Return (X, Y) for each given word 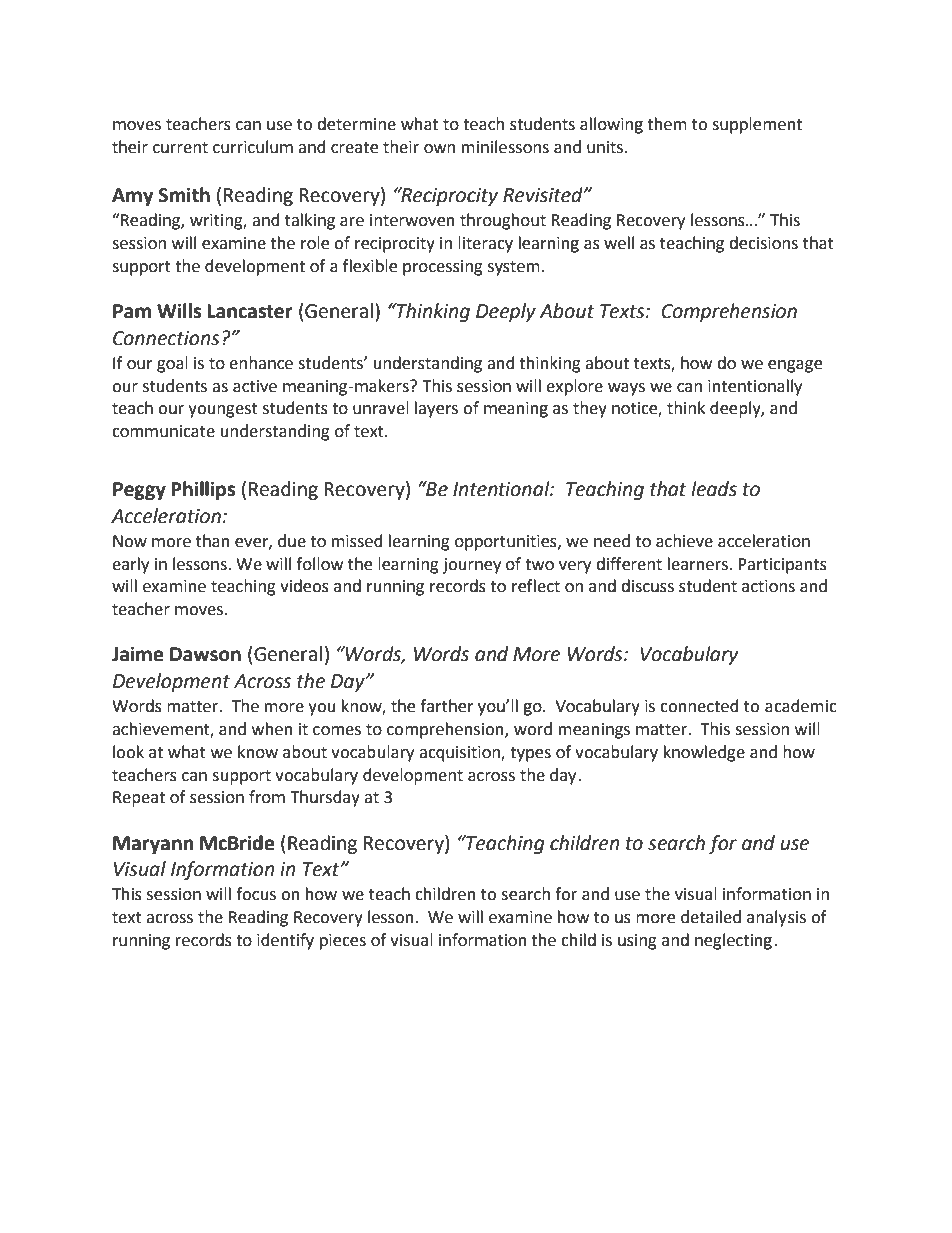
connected (699, 706)
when (272, 729)
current (180, 148)
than (213, 541)
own (439, 149)
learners (699, 564)
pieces (343, 942)
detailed (711, 917)
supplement (757, 125)
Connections (166, 338)
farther (447, 706)
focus (256, 894)
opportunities (507, 543)
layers (436, 409)
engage (795, 366)
